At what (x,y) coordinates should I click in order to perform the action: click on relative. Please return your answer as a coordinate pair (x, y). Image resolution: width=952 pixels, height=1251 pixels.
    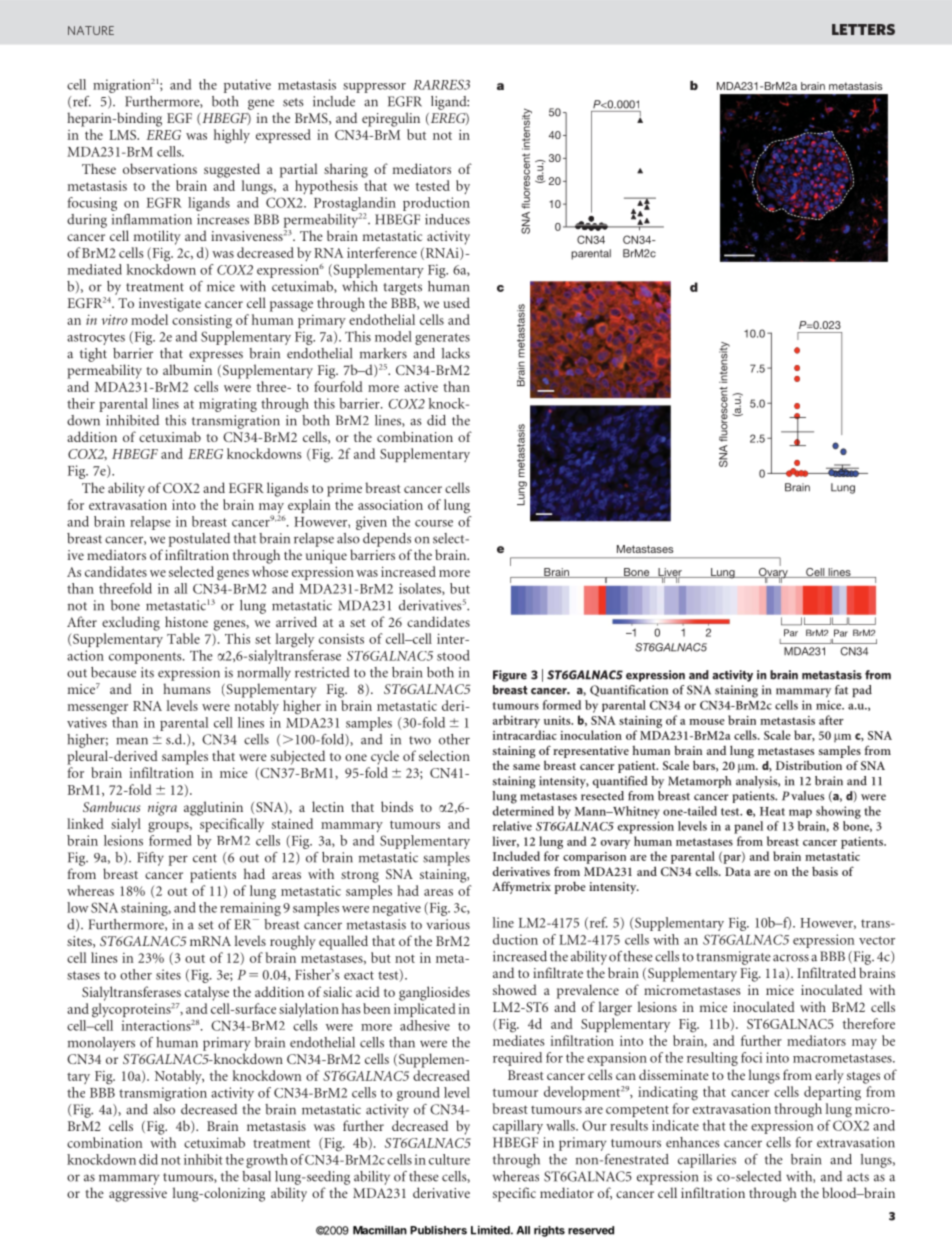
    Looking at the image, I should click on (512, 826).
